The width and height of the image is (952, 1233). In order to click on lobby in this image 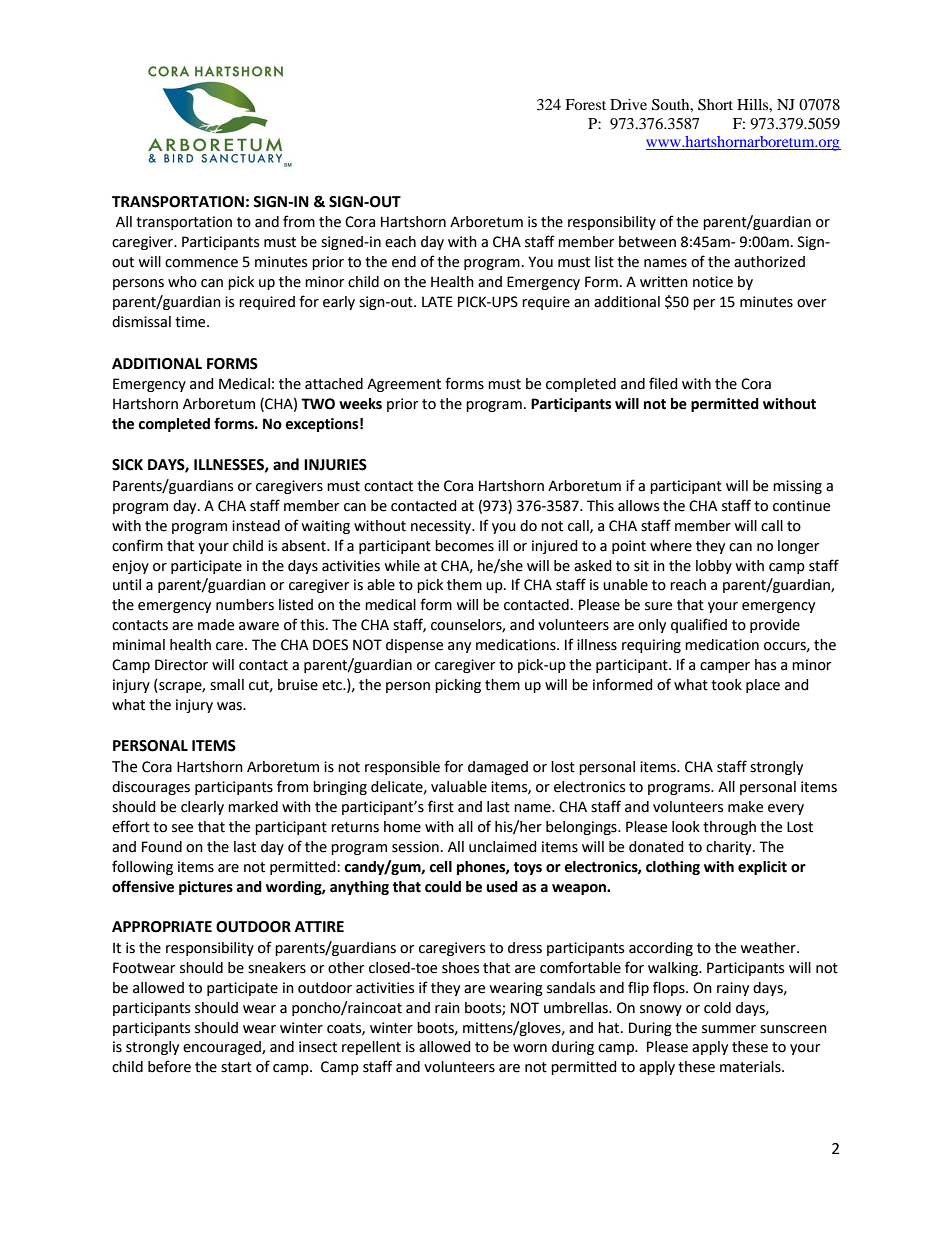, I will do `click(714, 567)`.
